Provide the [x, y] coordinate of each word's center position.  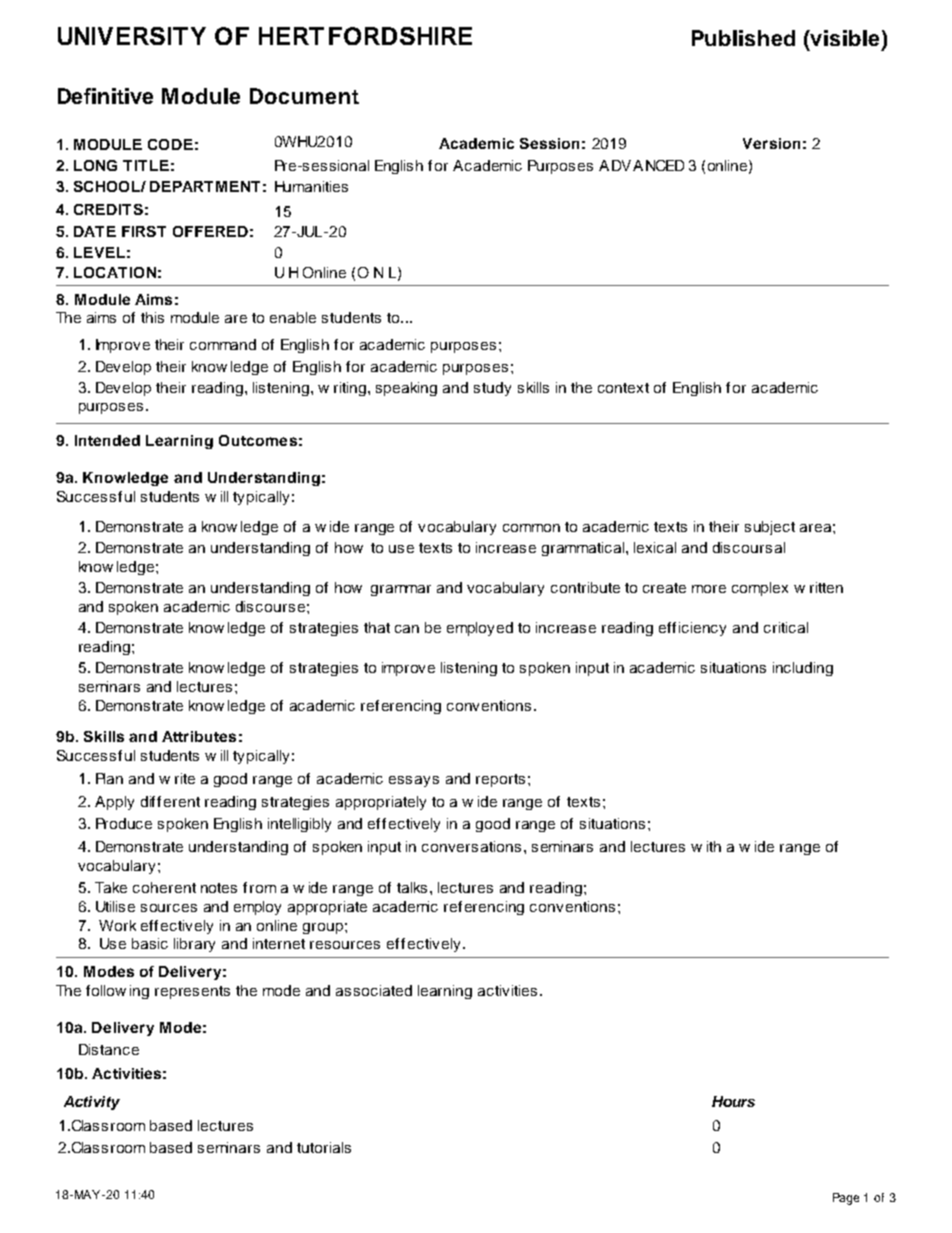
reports [500, 780]
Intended [107, 440]
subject [770, 528]
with [706, 846]
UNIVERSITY [132, 36]
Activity [92, 1103]
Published [743, 38]
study [492, 389]
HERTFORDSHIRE [365, 36]
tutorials [324, 1147]
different [170, 801]
